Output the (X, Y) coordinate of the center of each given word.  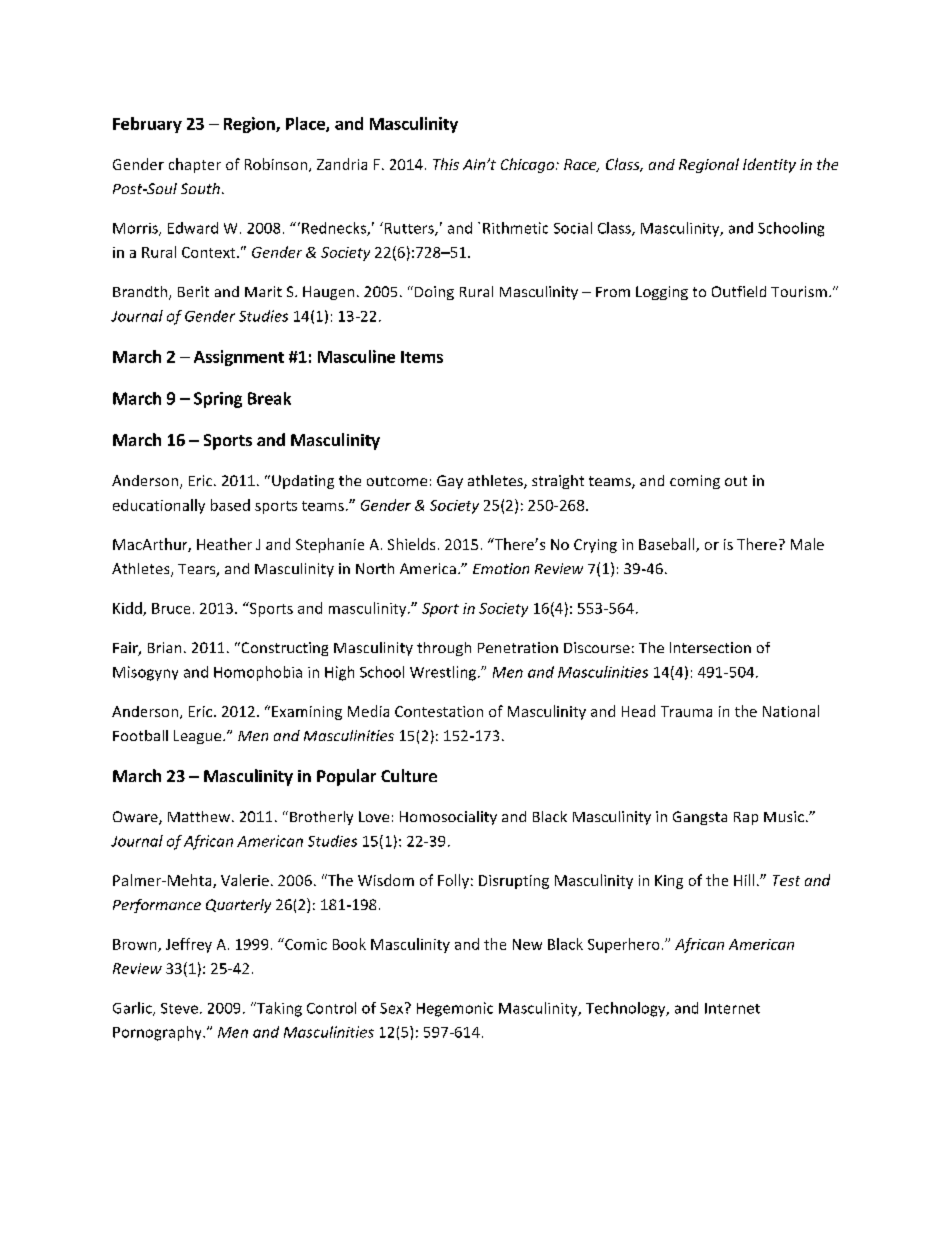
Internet (732, 1008)
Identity (769, 165)
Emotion (501, 568)
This (446, 164)
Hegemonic (455, 1009)
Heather (224, 544)
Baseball (668, 545)
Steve (179, 1008)
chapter (195, 165)
